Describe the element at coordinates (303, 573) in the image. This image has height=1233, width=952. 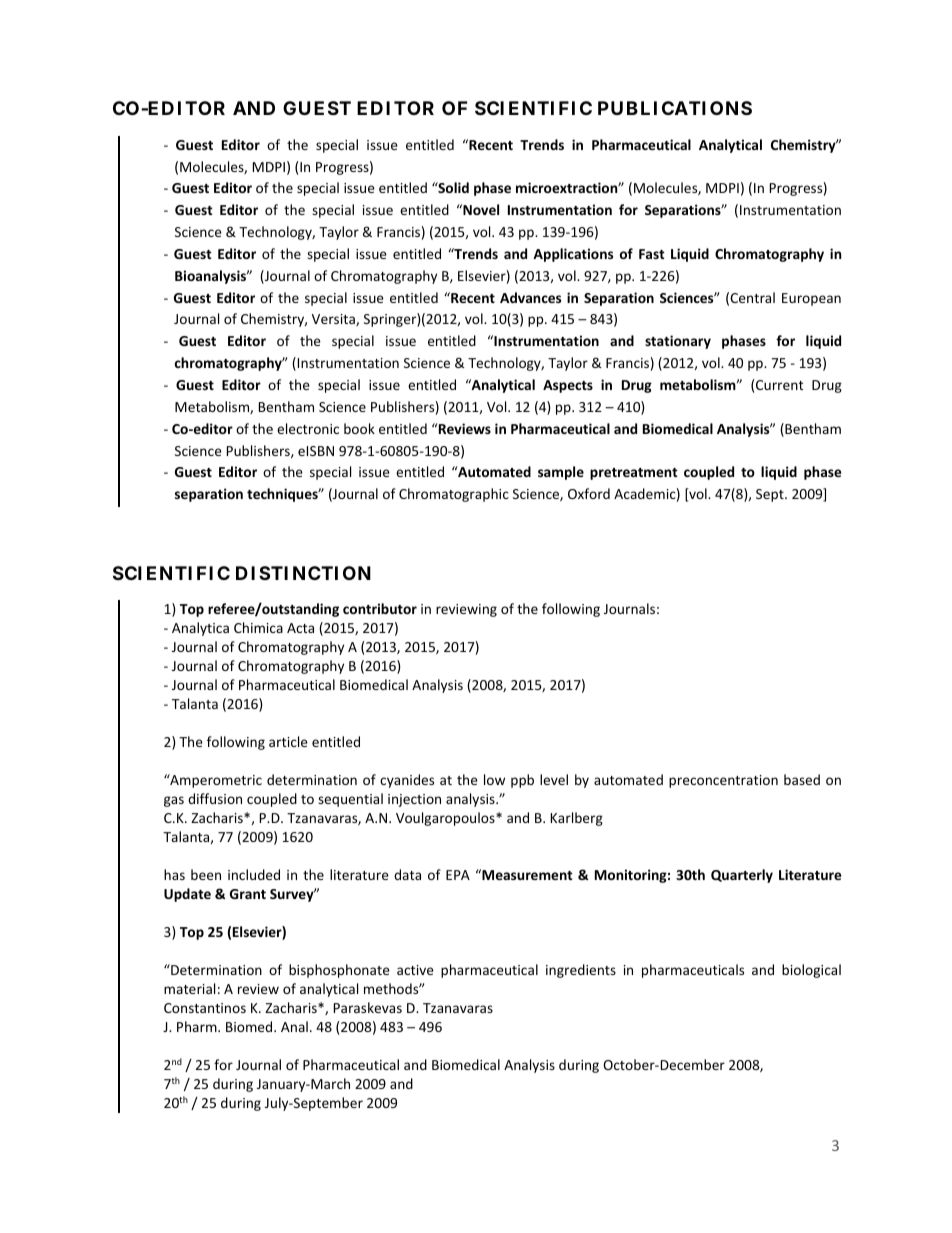
I see `DISTINCTION` at that location.
